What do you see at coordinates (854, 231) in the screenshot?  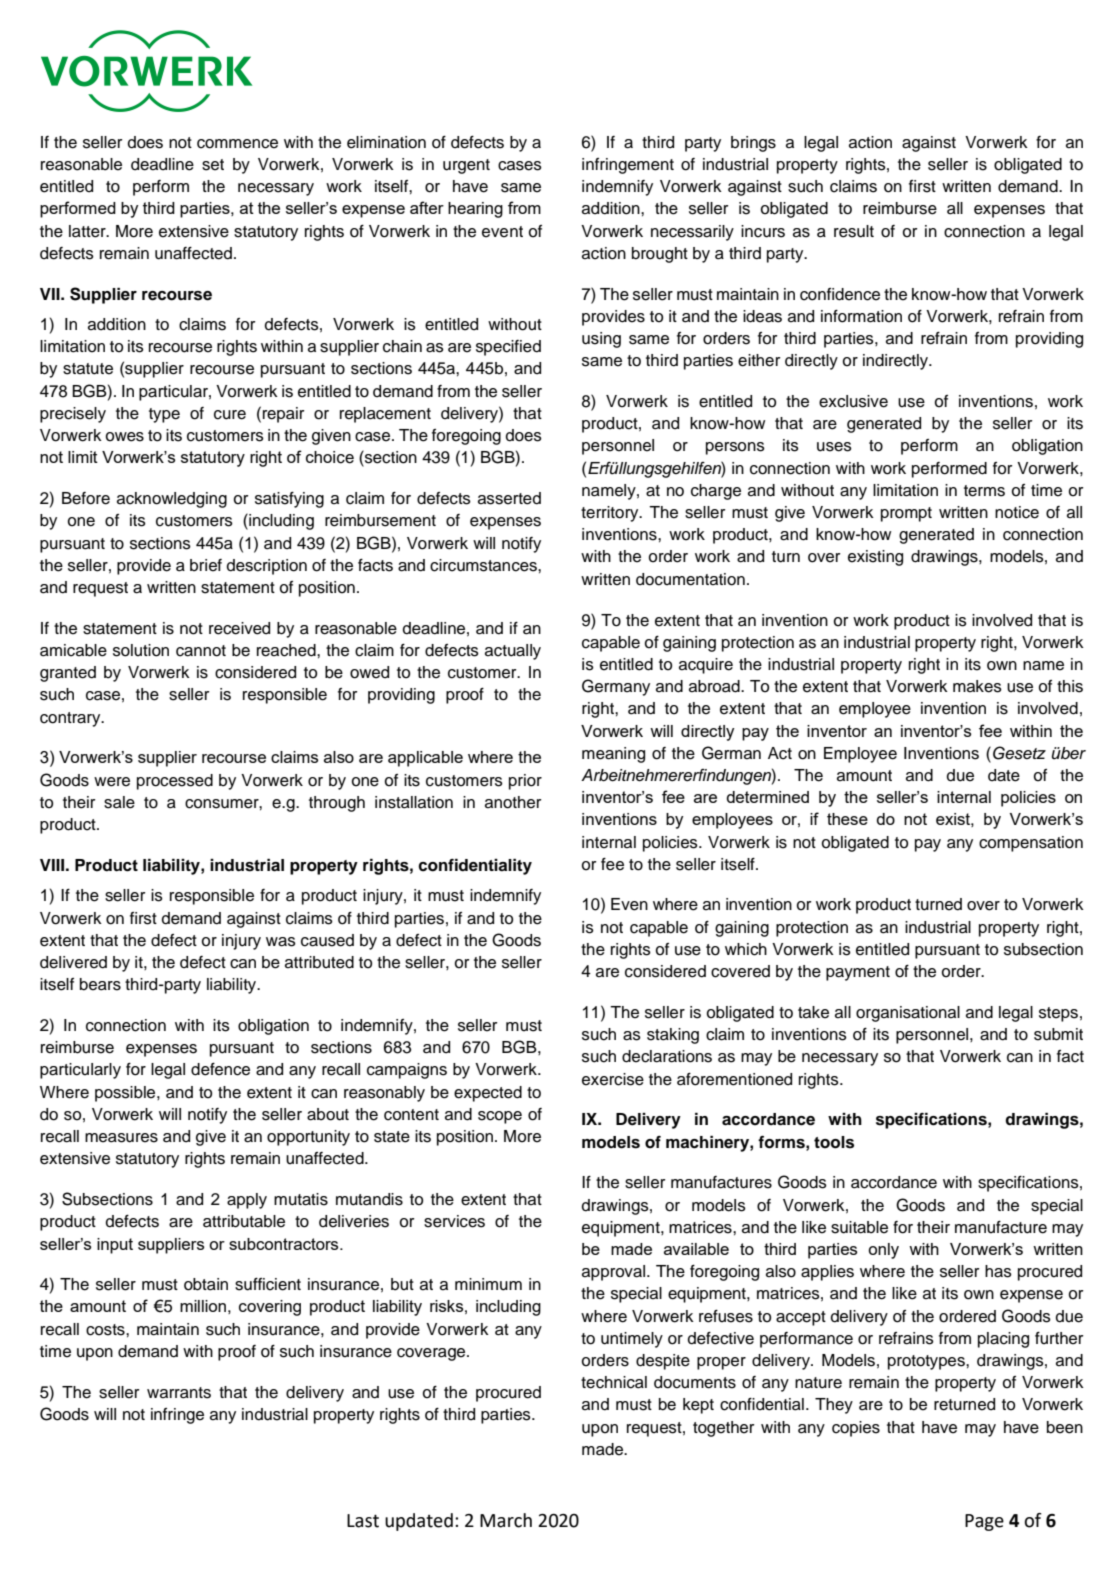 I see `result` at bounding box center [854, 231].
